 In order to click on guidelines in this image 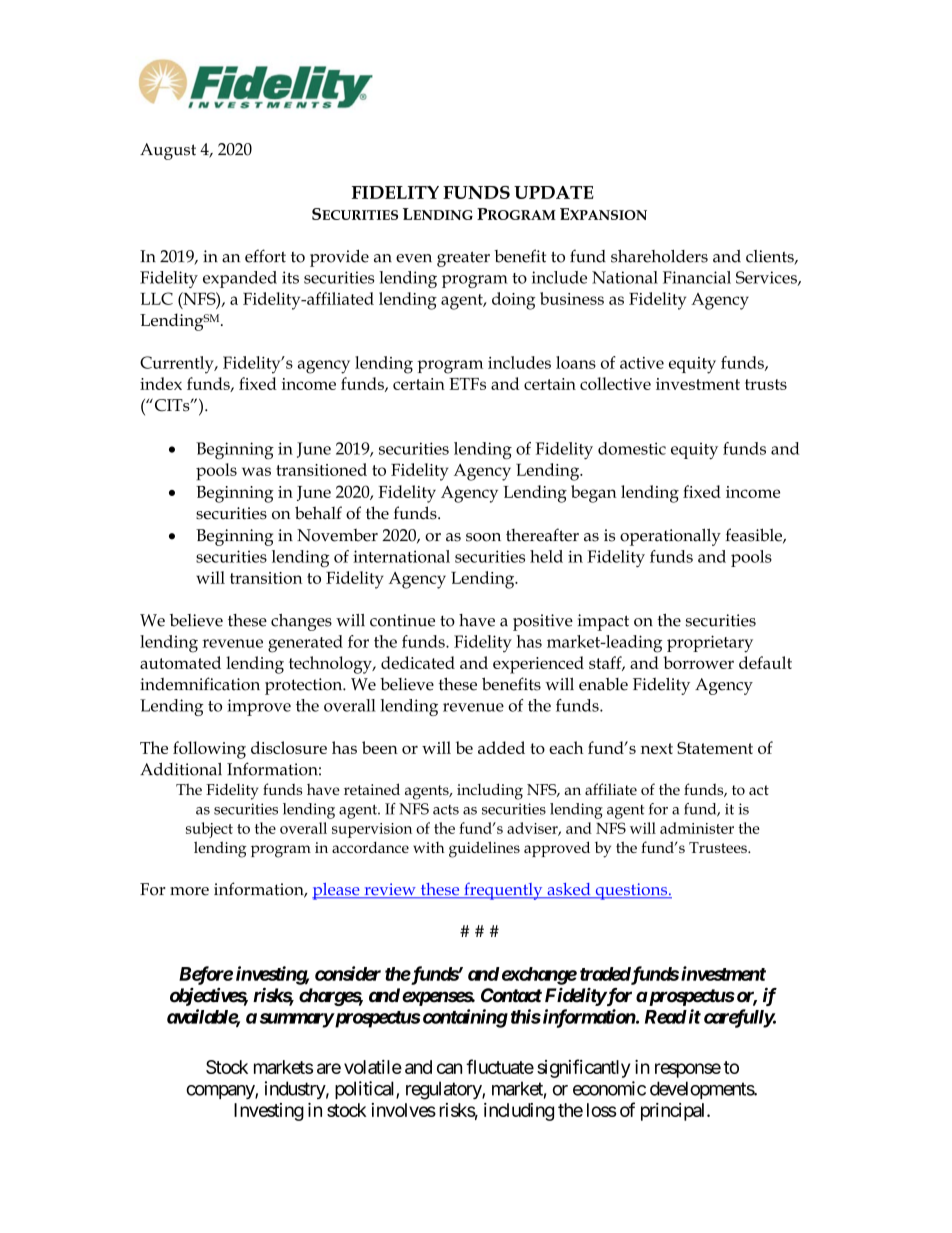, I will do `click(484, 849)`.
